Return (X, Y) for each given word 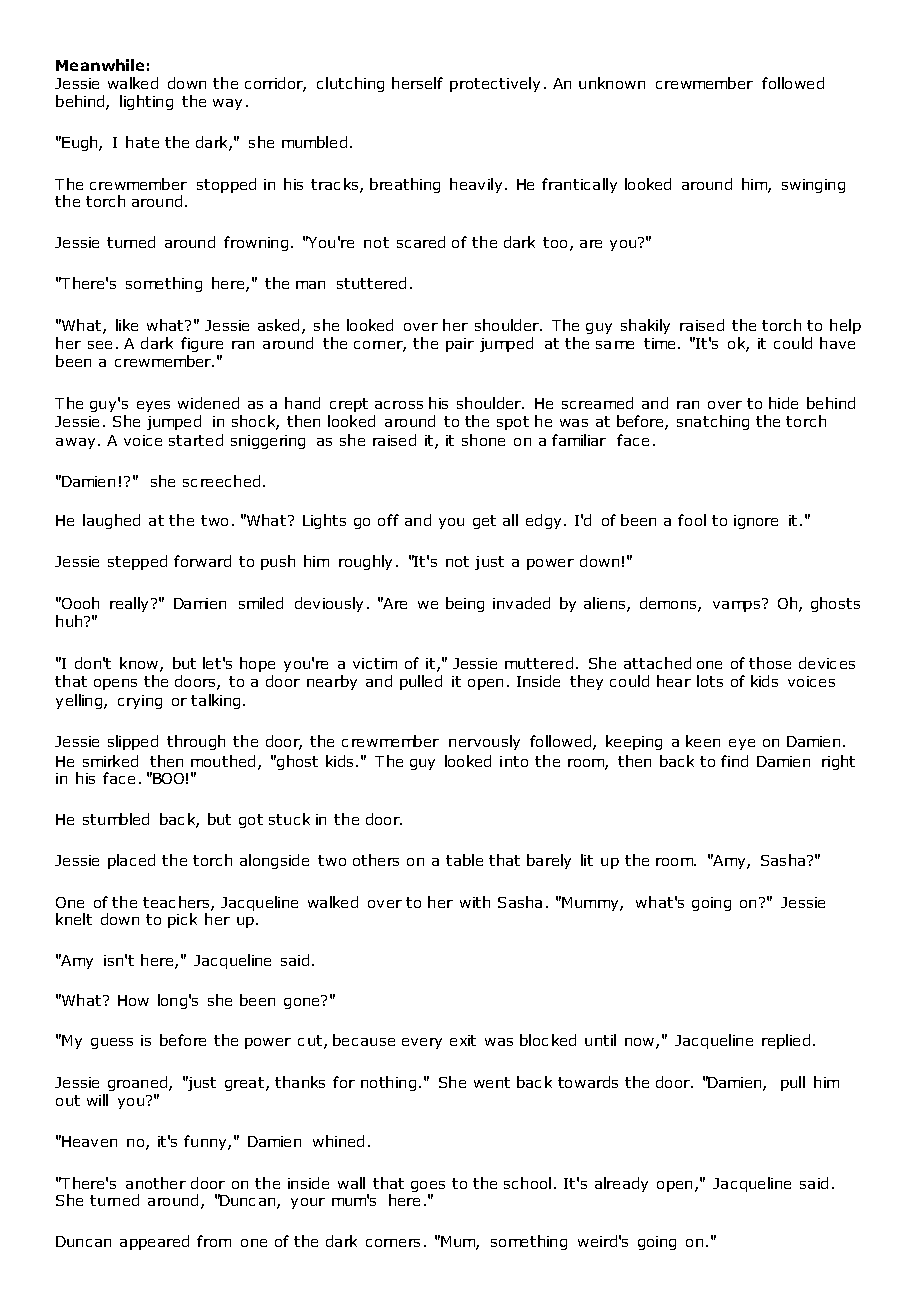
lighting (146, 102)
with (475, 902)
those (770, 663)
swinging (813, 186)
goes (428, 1188)
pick (182, 920)
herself (417, 83)
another (156, 1183)
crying (140, 702)
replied (786, 1041)
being (465, 604)
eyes (153, 406)
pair (460, 345)
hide (783, 403)
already (621, 1184)
